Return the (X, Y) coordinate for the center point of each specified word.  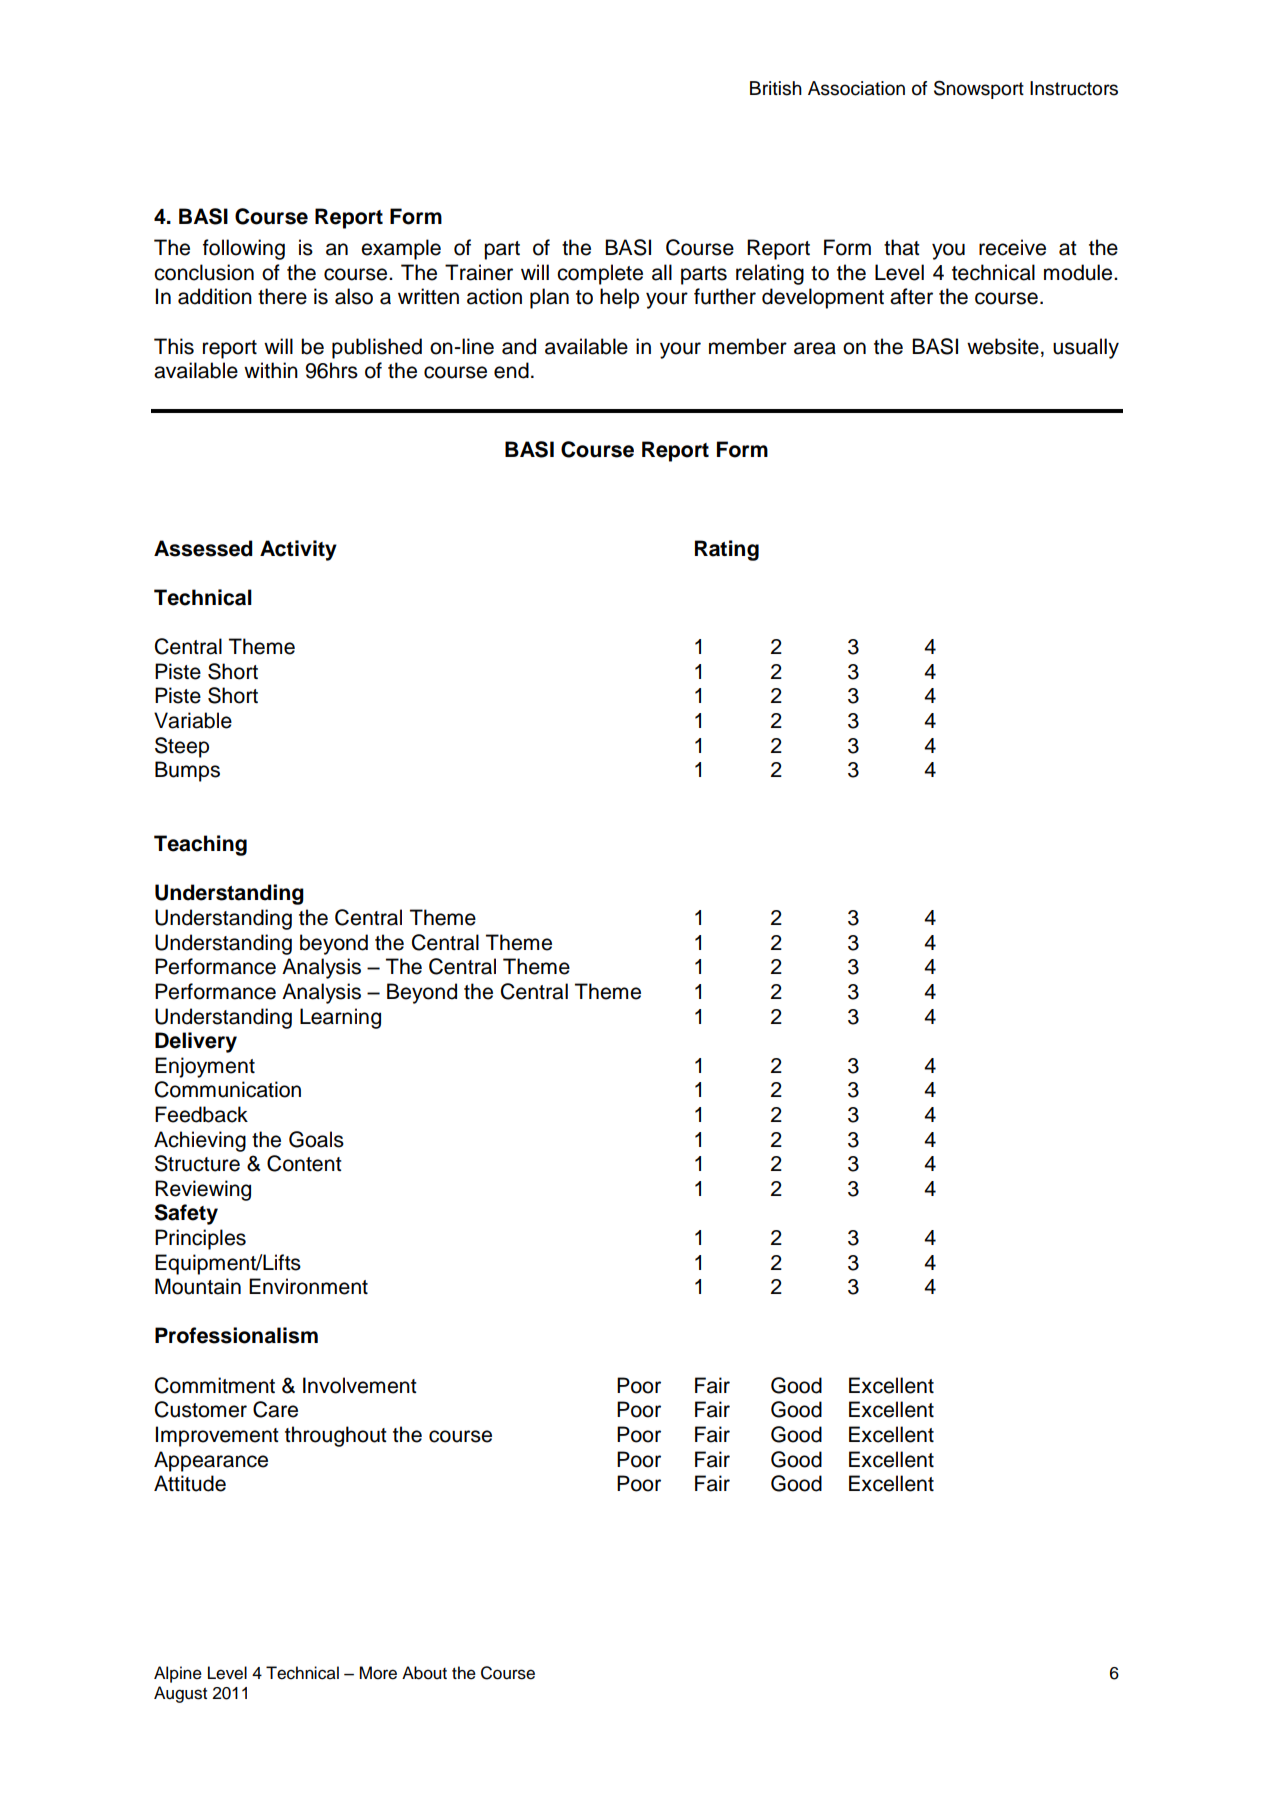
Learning (340, 1018)
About (424, 1673)
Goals (316, 1139)
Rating (727, 550)
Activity (298, 550)
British (776, 88)
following (244, 249)
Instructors (1074, 88)
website (1003, 346)
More (378, 1673)
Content (304, 1163)
